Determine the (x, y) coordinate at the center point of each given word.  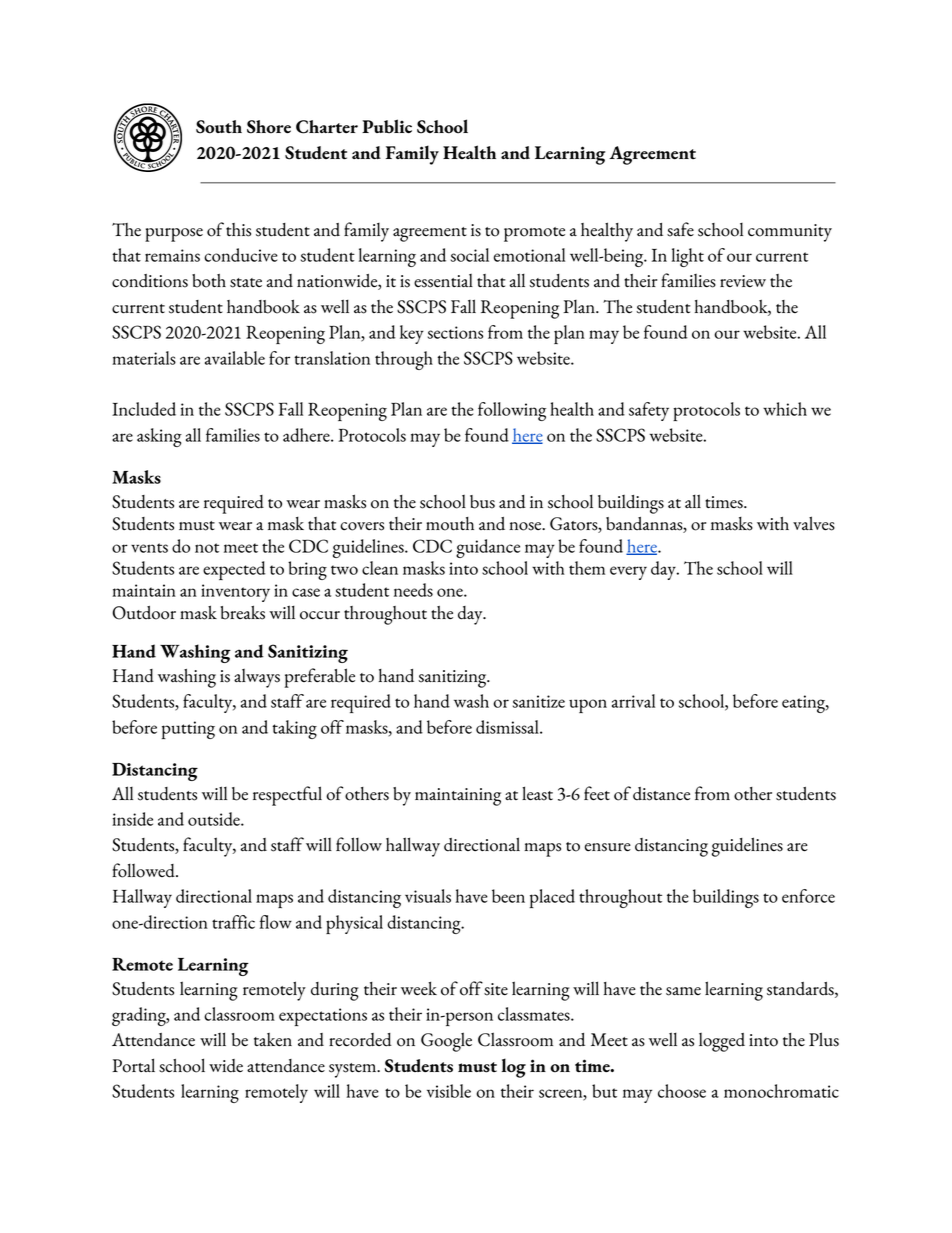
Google (446, 1042)
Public (387, 126)
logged (722, 1042)
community (790, 233)
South (219, 127)
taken (273, 1039)
